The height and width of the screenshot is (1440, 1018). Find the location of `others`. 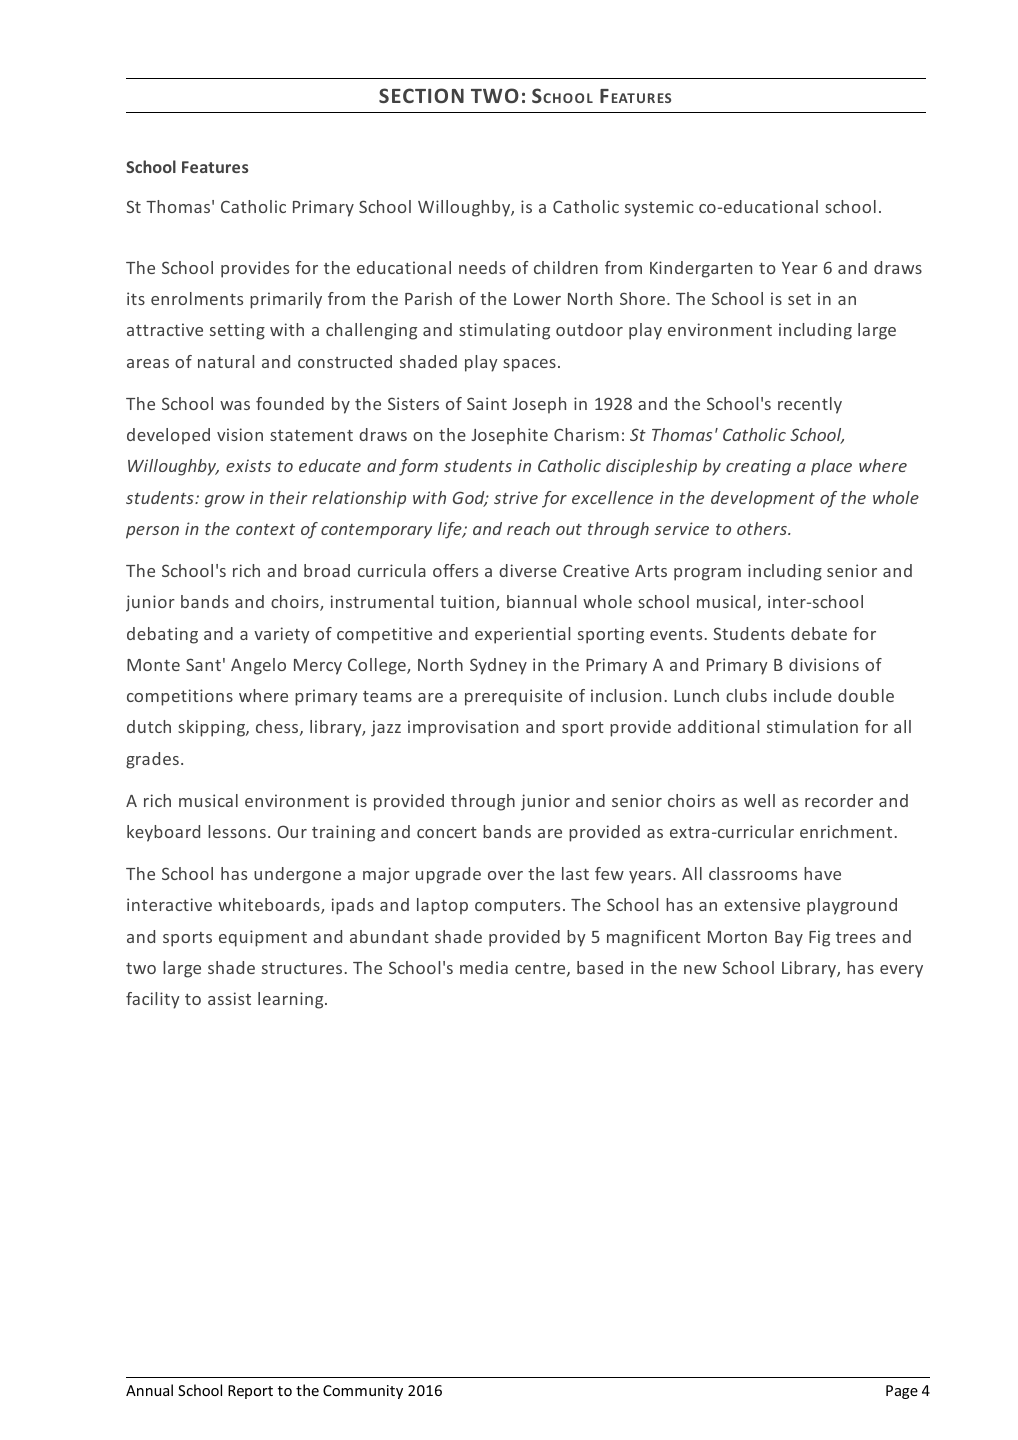

others is located at coordinates (763, 528).
